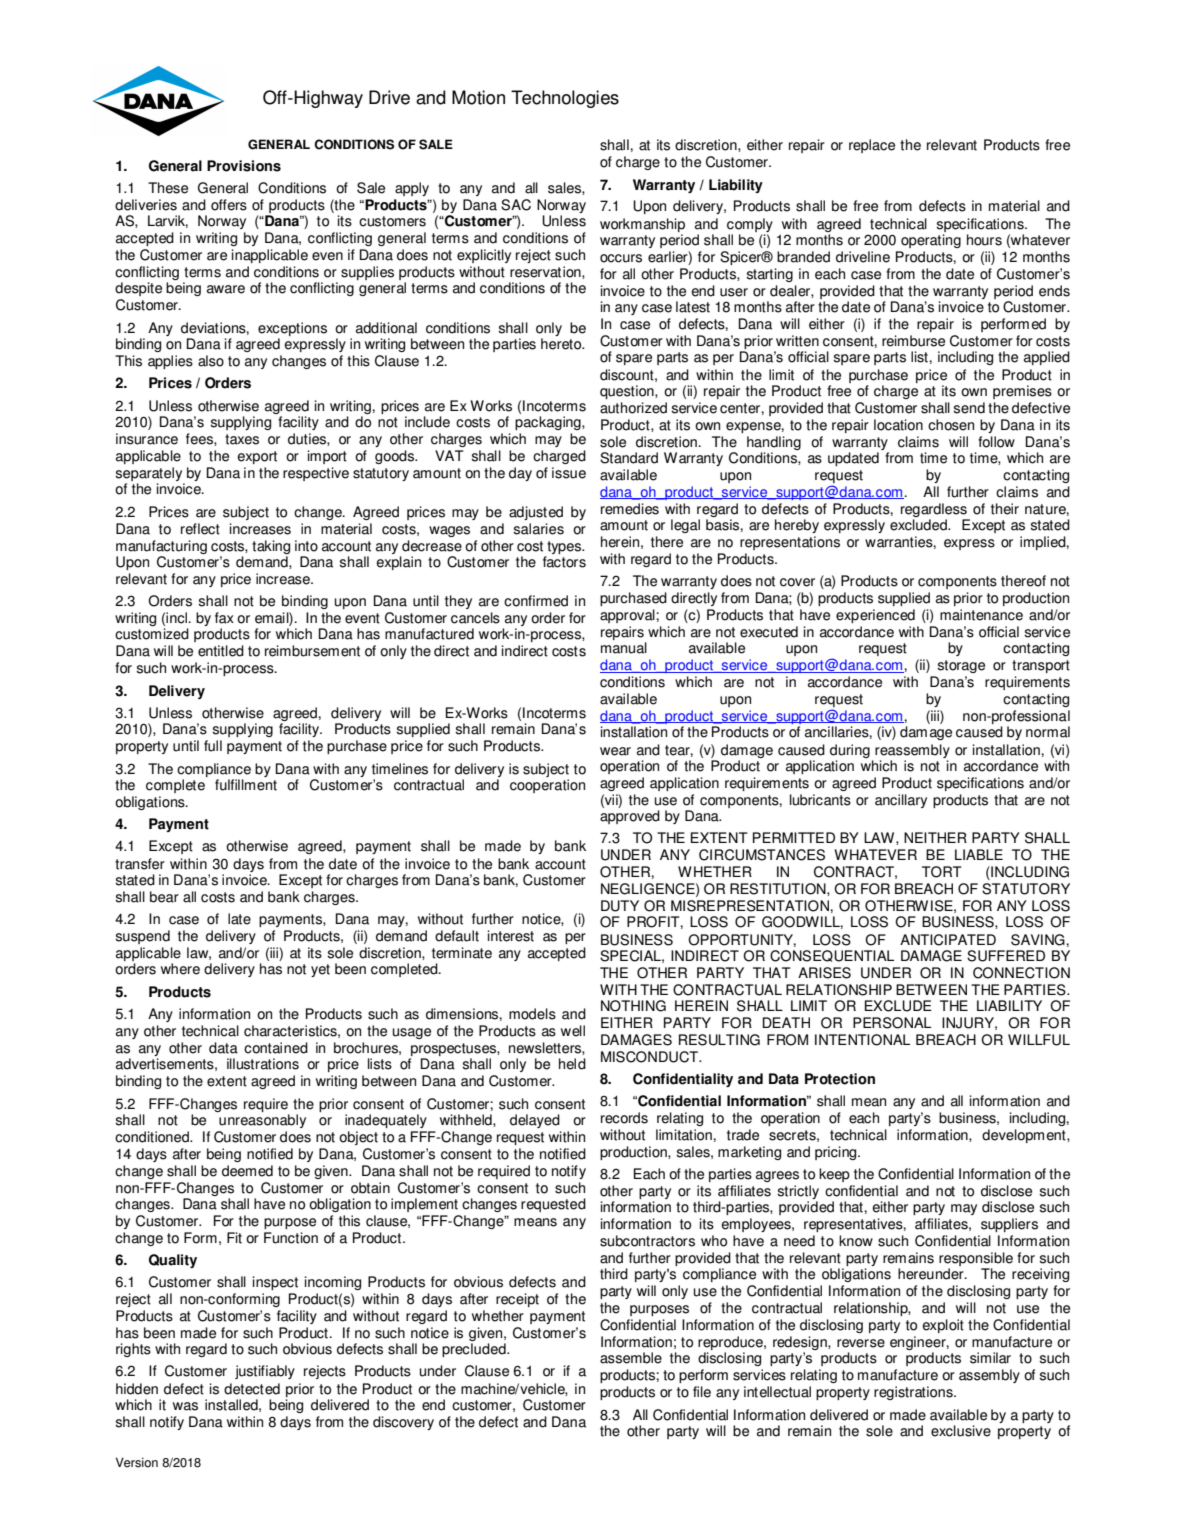 This screenshot has height=1537, width=1188. I want to click on where, so click(180, 969).
